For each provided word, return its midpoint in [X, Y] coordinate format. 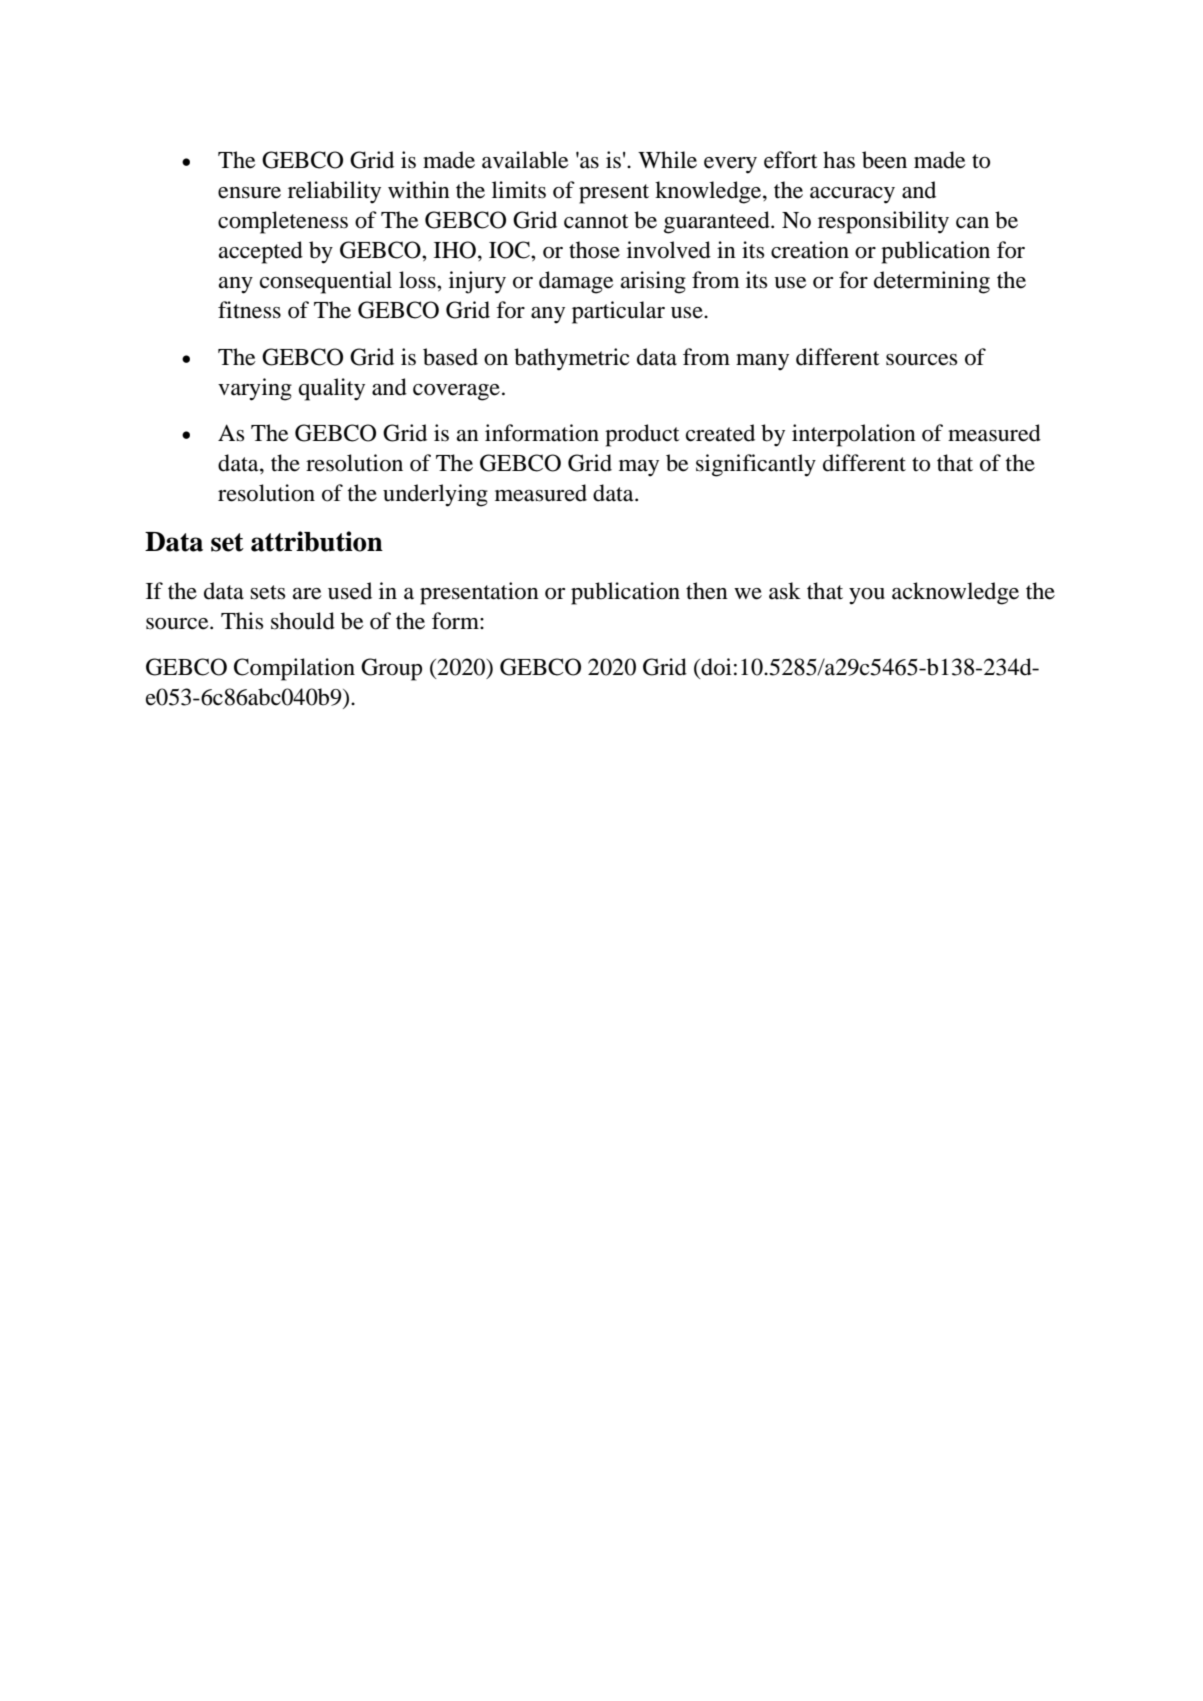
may [639, 468]
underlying [435, 495]
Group [391, 669]
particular [618, 312]
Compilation [294, 669]
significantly [756, 465]
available [525, 160]
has [839, 160]
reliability [334, 192]
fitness [249, 310]
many [762, 362]
